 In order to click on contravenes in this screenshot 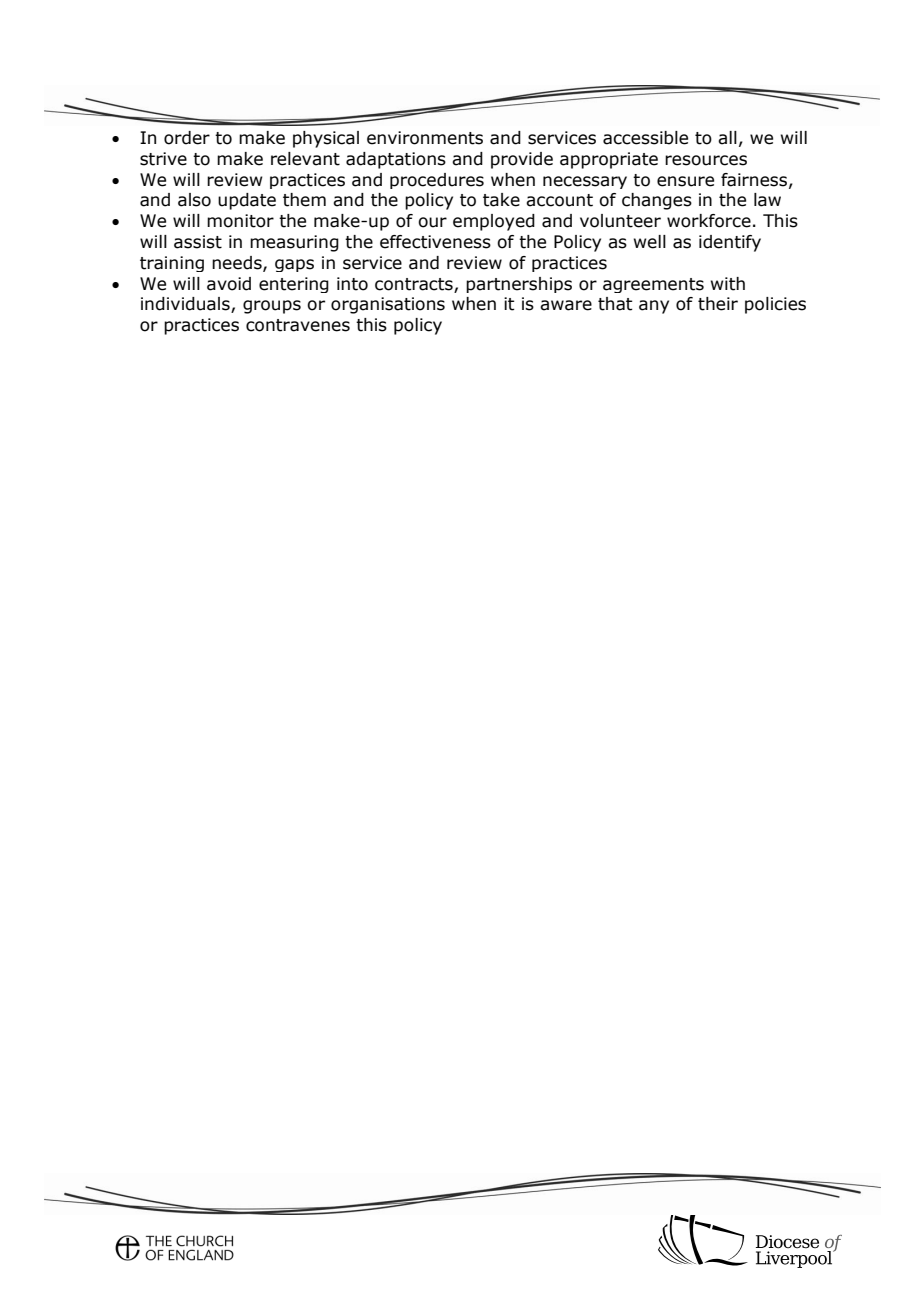, I will do `click(298, 325)`.
